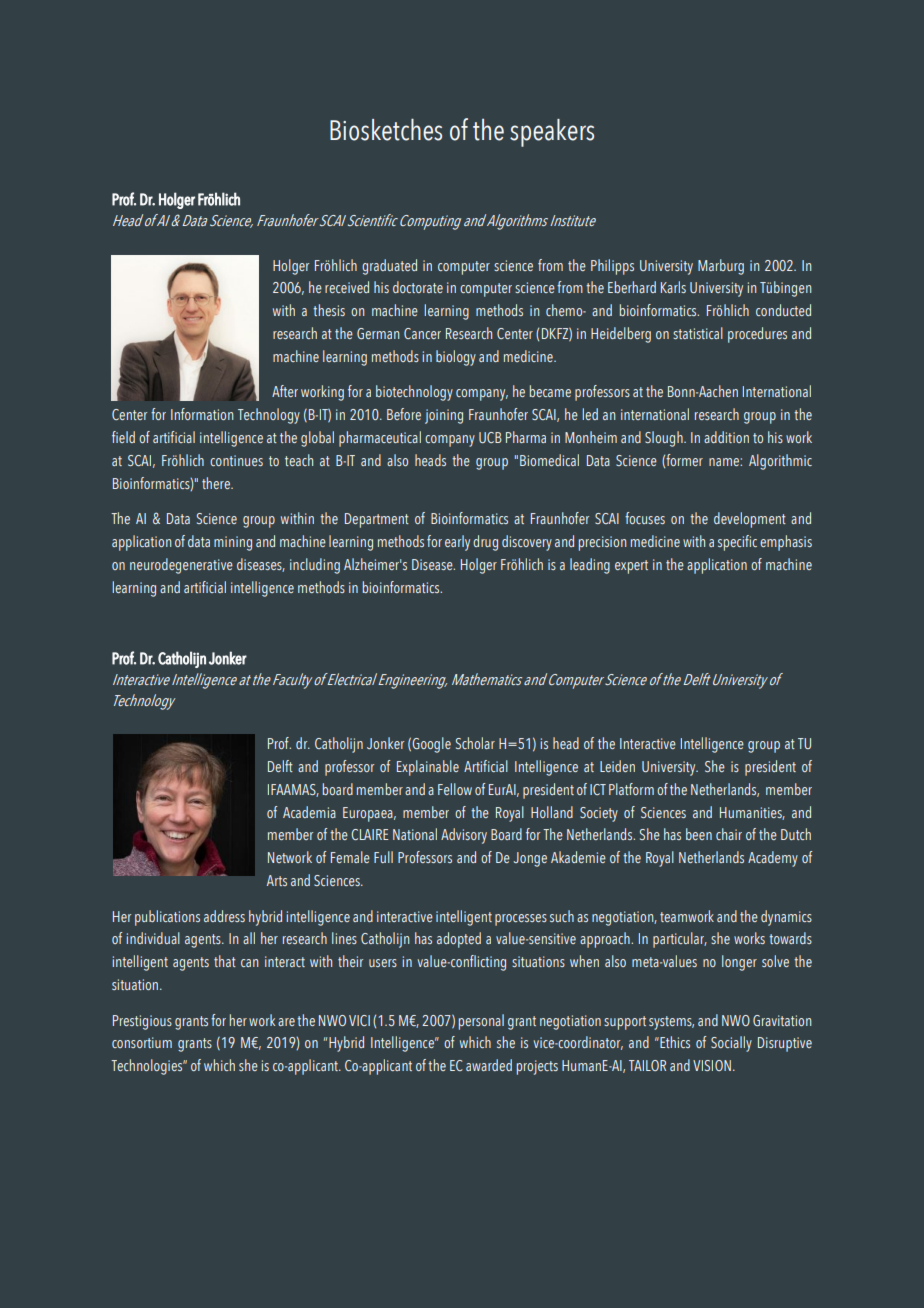 The width and height of the image is (924, 1308). What do you see at coordinates (347, 287) in the image?
I see `received` at bounding box center [347, 287].
